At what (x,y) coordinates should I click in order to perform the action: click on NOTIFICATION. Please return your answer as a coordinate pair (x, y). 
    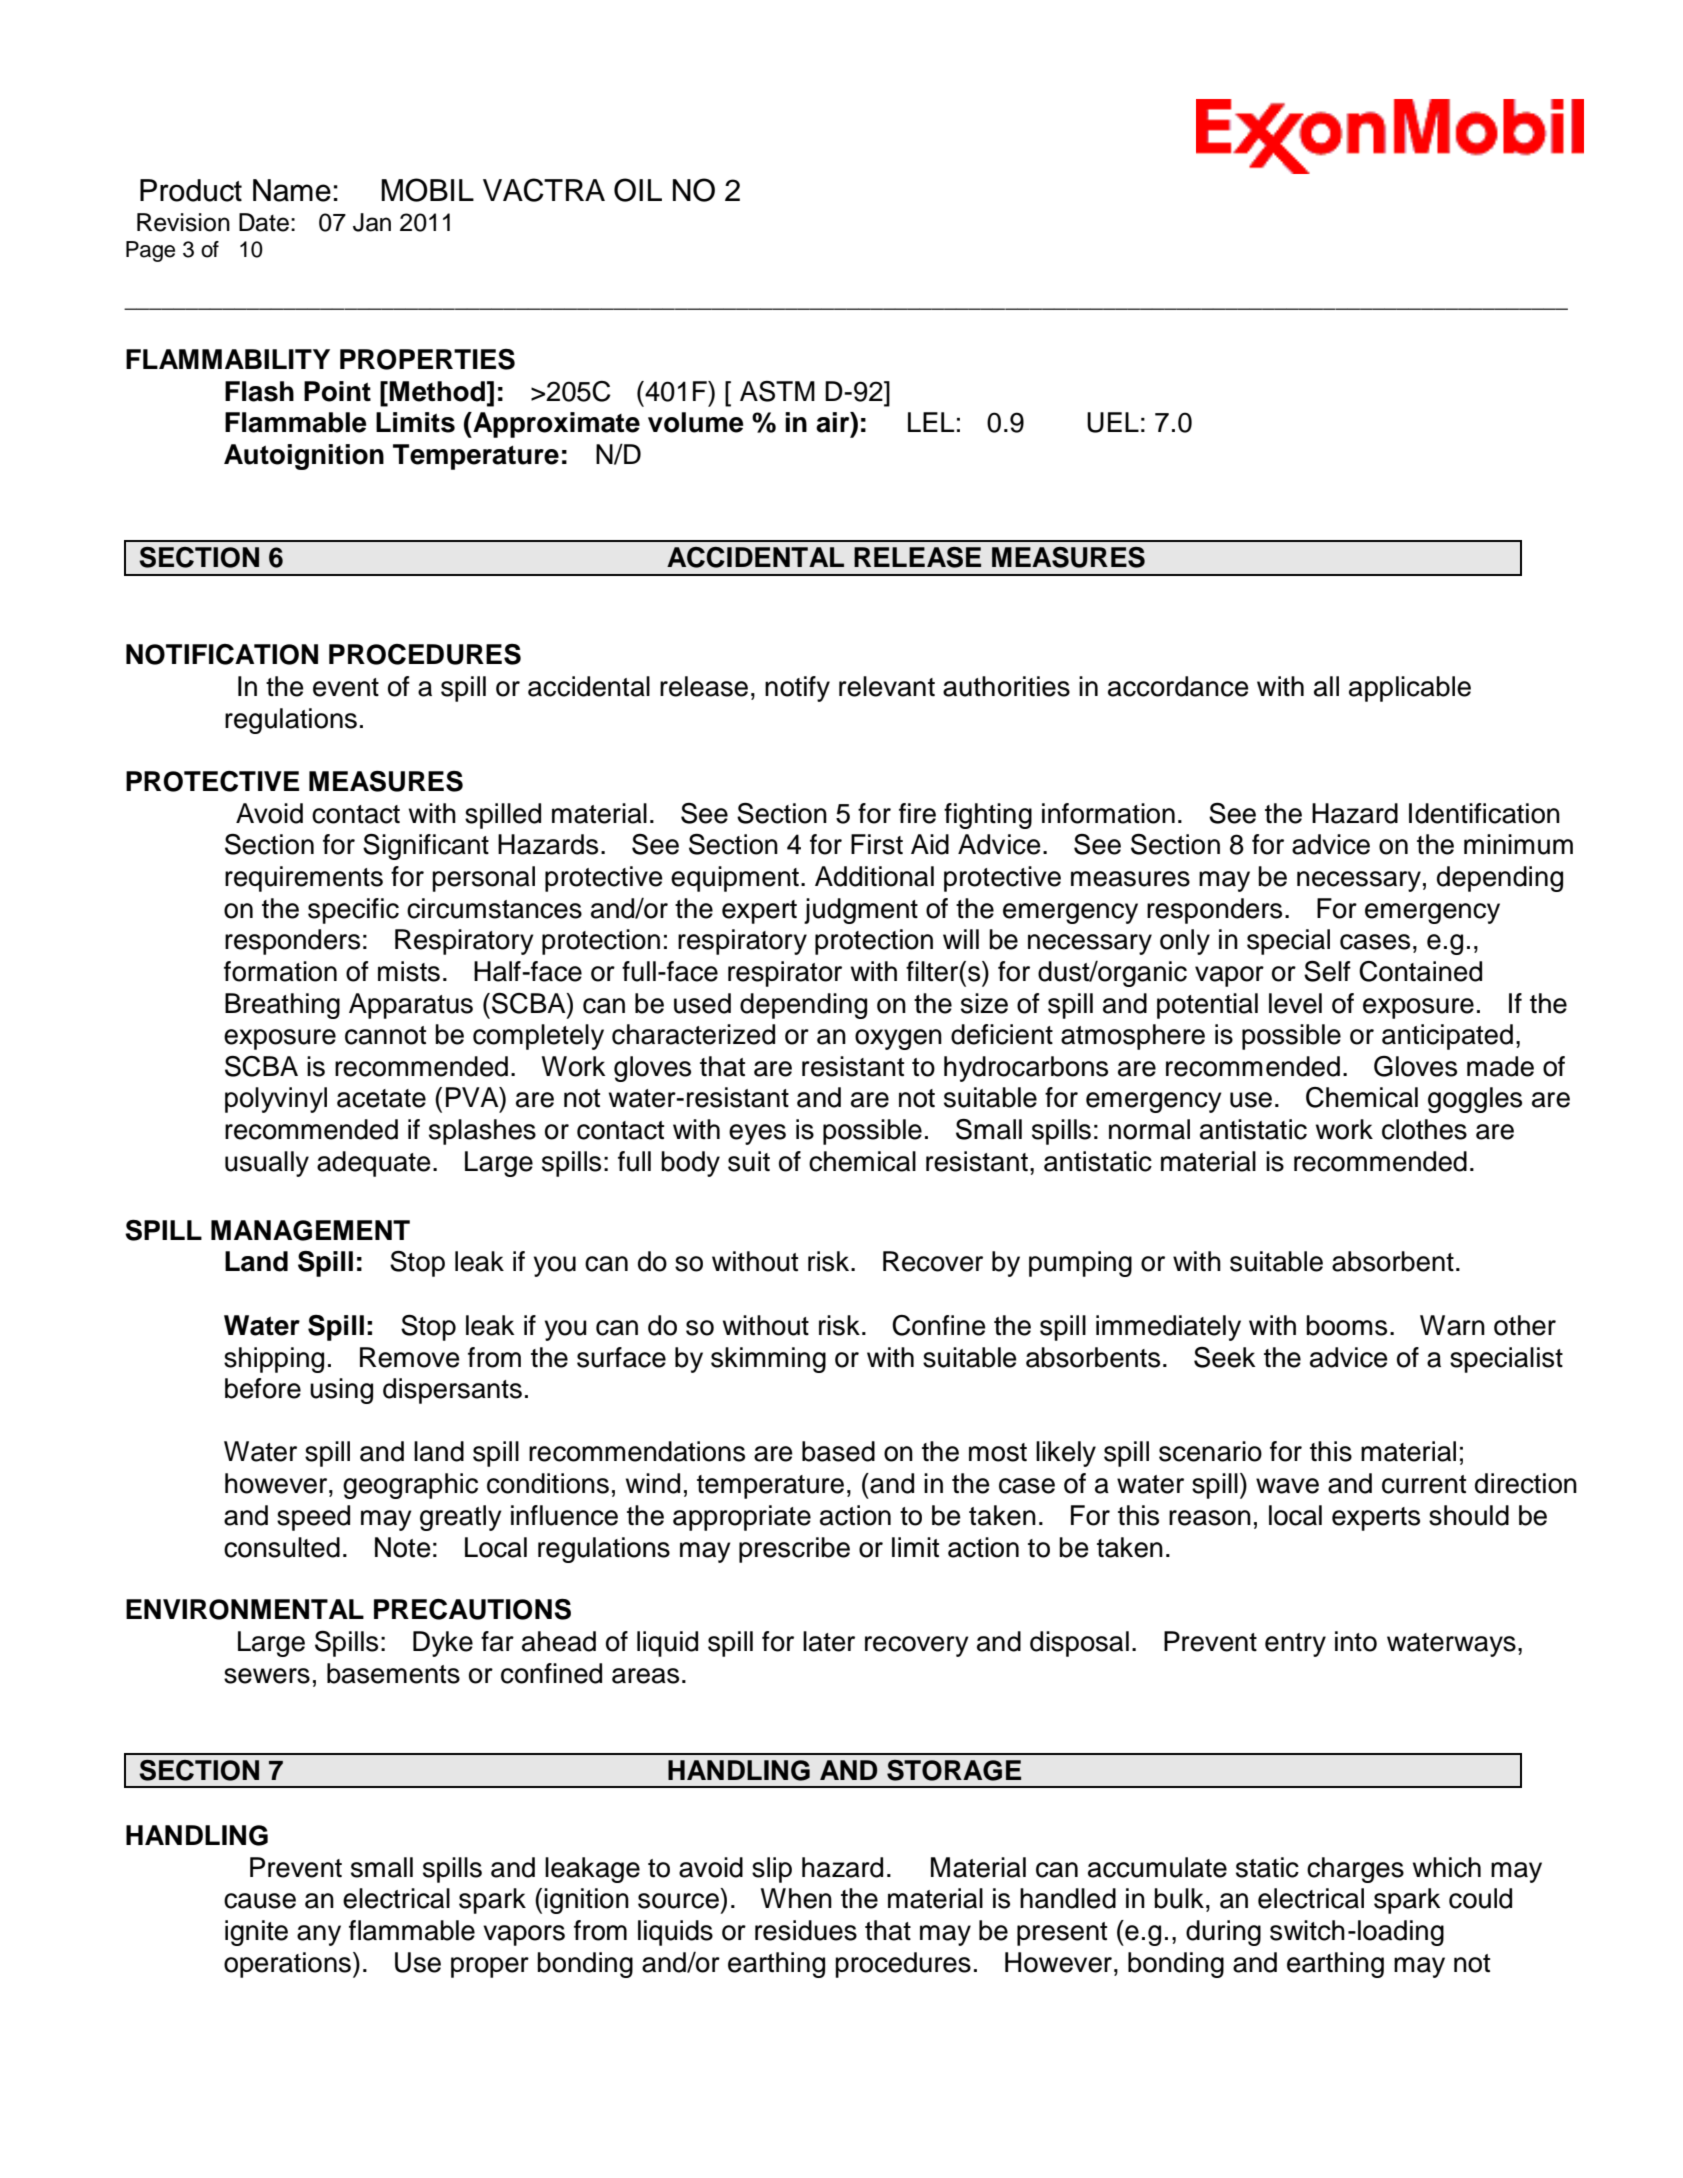
    Looking at the image, I should click on (222, 654).
